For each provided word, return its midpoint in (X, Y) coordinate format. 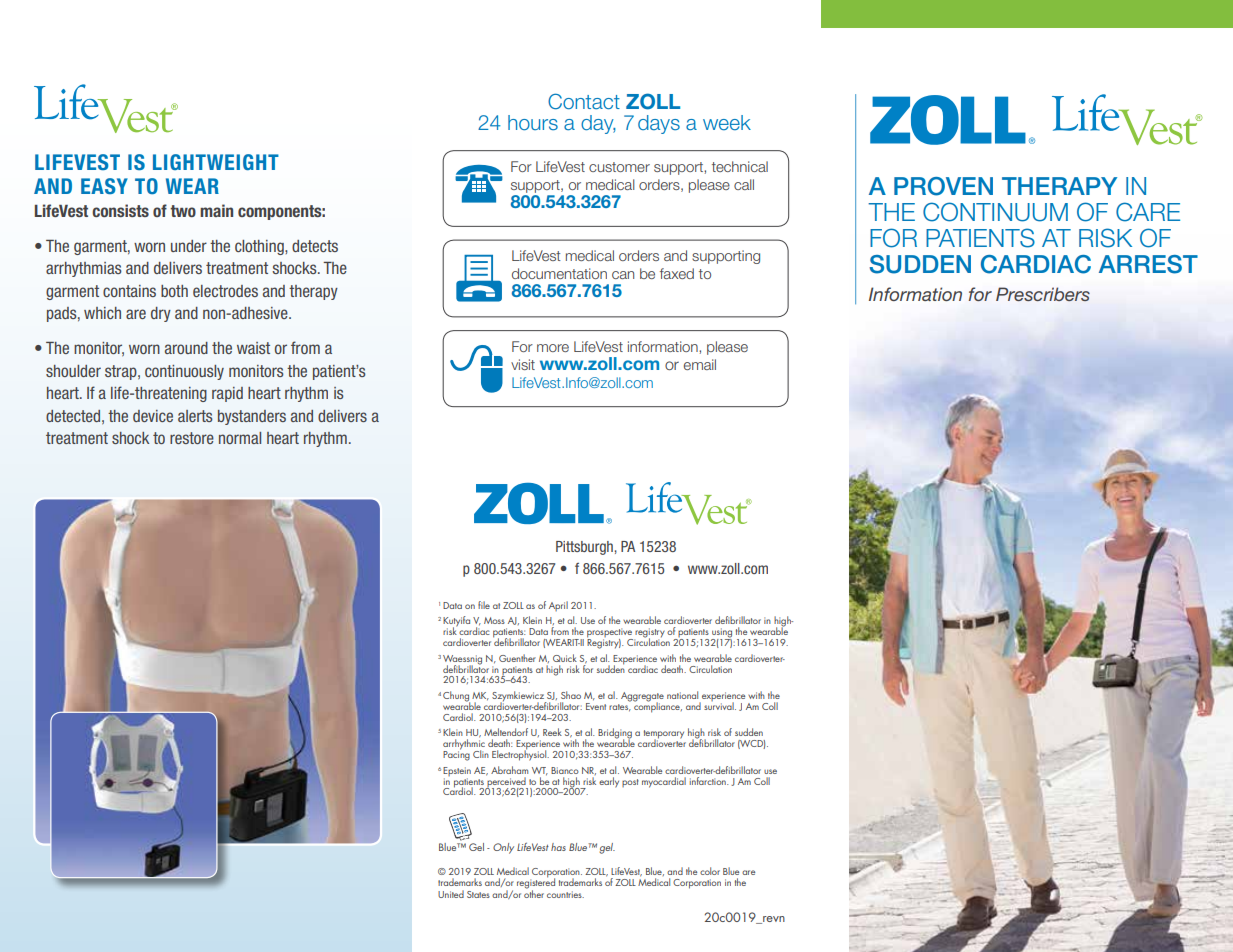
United (451, 894)
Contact (584, 101)
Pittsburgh (585, 548)
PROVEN (943, 186)
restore (192, 438)
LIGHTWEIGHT (216, 162)
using (721, 634)
